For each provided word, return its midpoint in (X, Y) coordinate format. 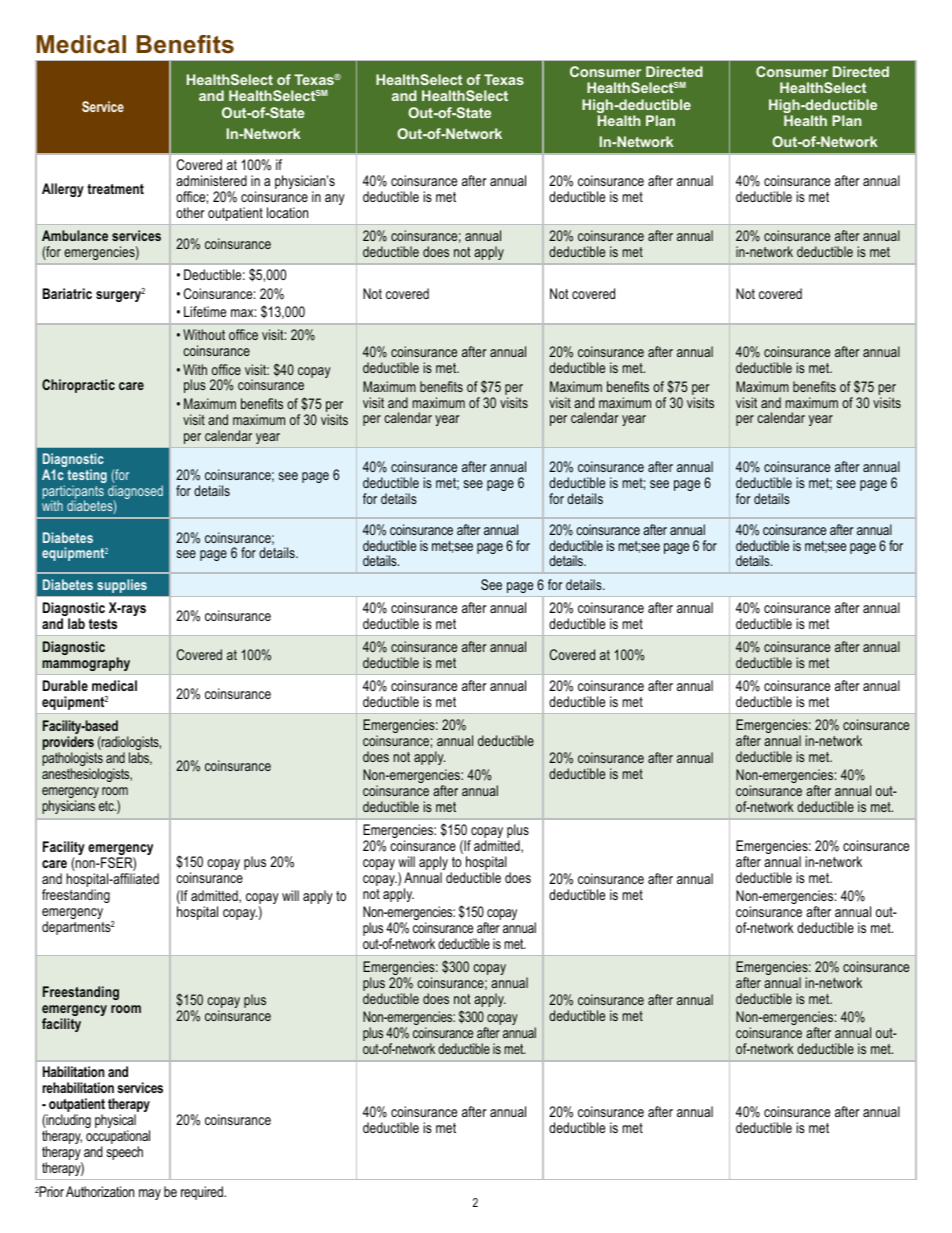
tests (103, 624)
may (150, 1194)
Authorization (100, 1191)
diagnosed (135, 493)
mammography (86, 664)
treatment (115, 189)
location (287, 212)
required (203, 1193)
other (190, 212)
